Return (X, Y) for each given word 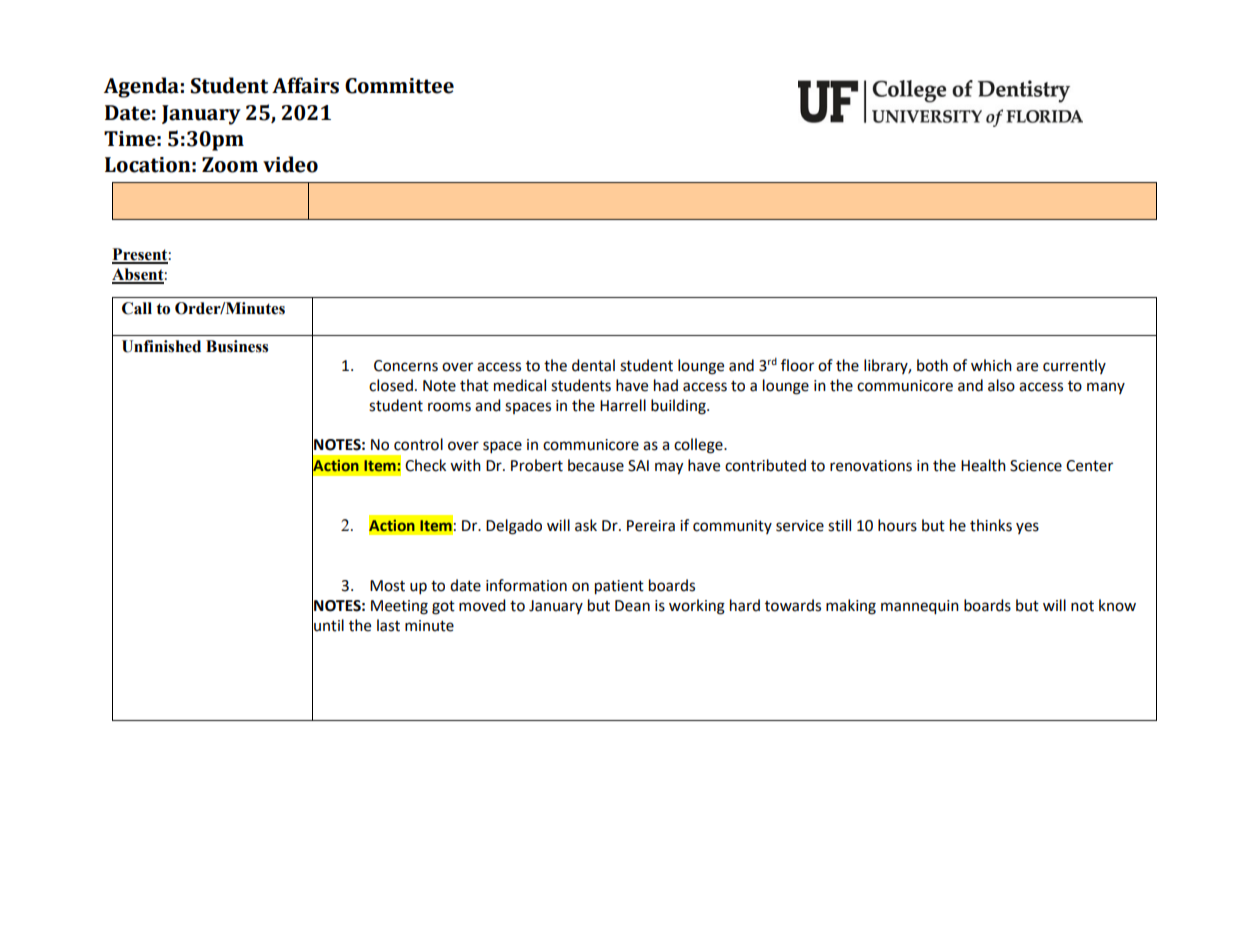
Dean (632, 606)
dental (593, 365)
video (290, 164)
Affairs (305, 85)
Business (237, 346)
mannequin (920, 607)
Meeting (399, 607)
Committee (399, 86)
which (991, 365)
